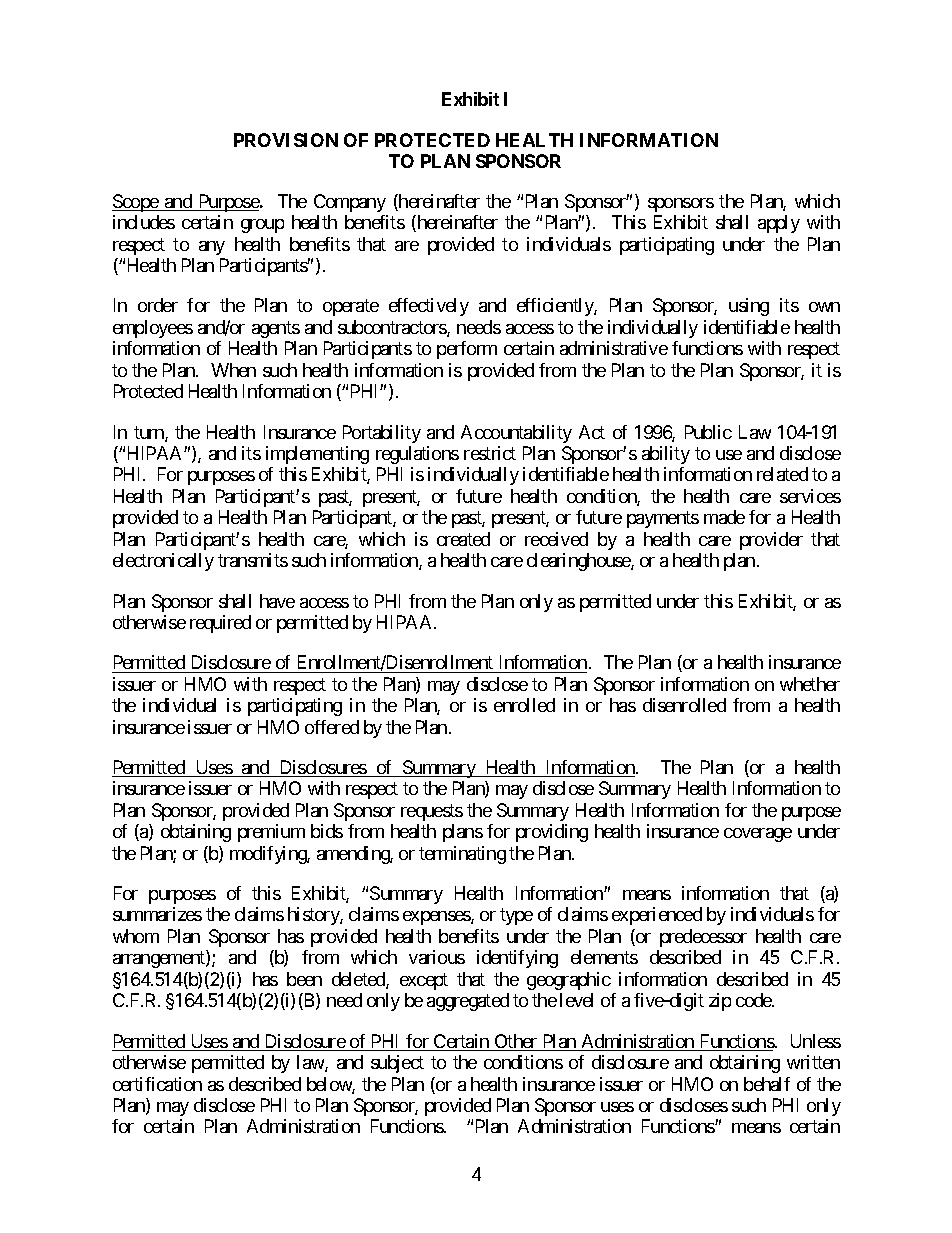 Image resolution: width=952 pixels, height=1233 pixels. Describe the element at coordinates (767, 1084) in the document. I see `behalf` at that location.
